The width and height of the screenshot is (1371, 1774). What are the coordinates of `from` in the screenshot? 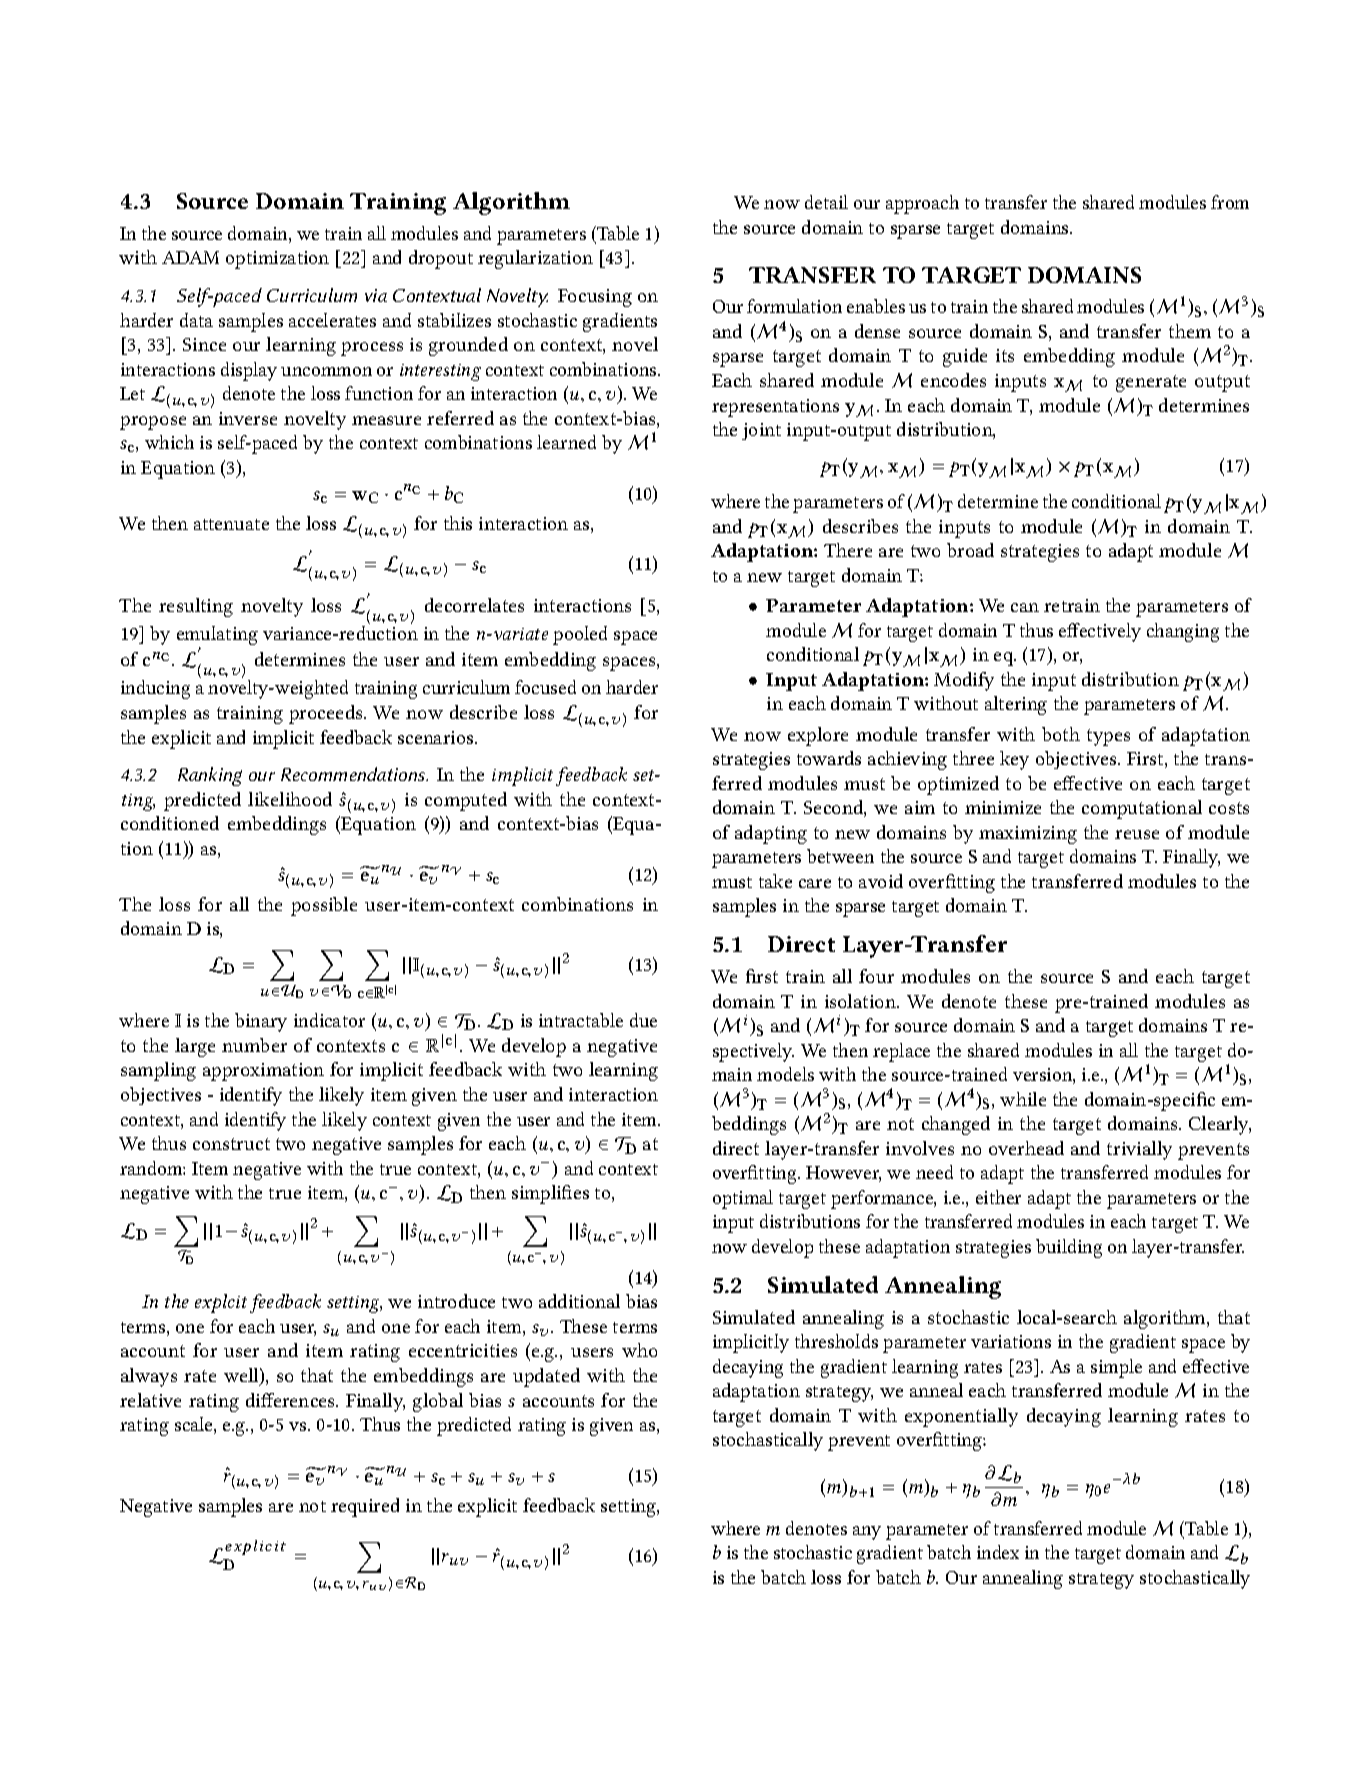 It's located at (1230, 202).
